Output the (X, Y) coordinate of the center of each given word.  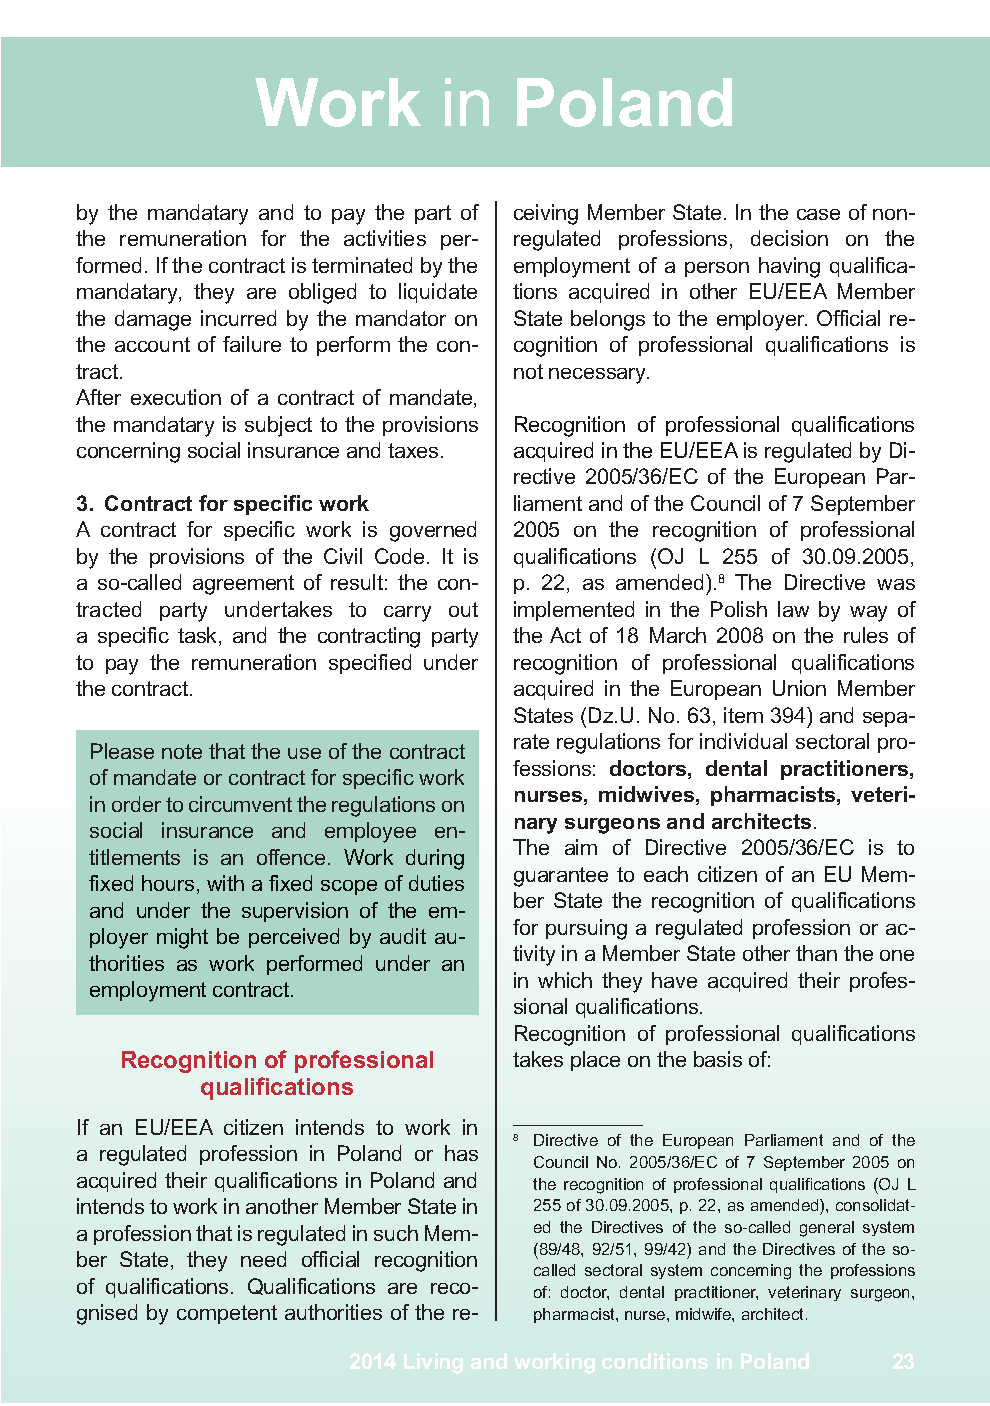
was (896, 584)
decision (789, 238)
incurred (238, 318)
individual (743, 741)
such (396, 1233)
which (565, 980)
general (827, 1229)
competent (227, 1314)
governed (433, 531)
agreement (243, 585)
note (182, 751)
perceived (294, 938)
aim (581, 847)
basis (718, 1059)
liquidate (438, 293)
